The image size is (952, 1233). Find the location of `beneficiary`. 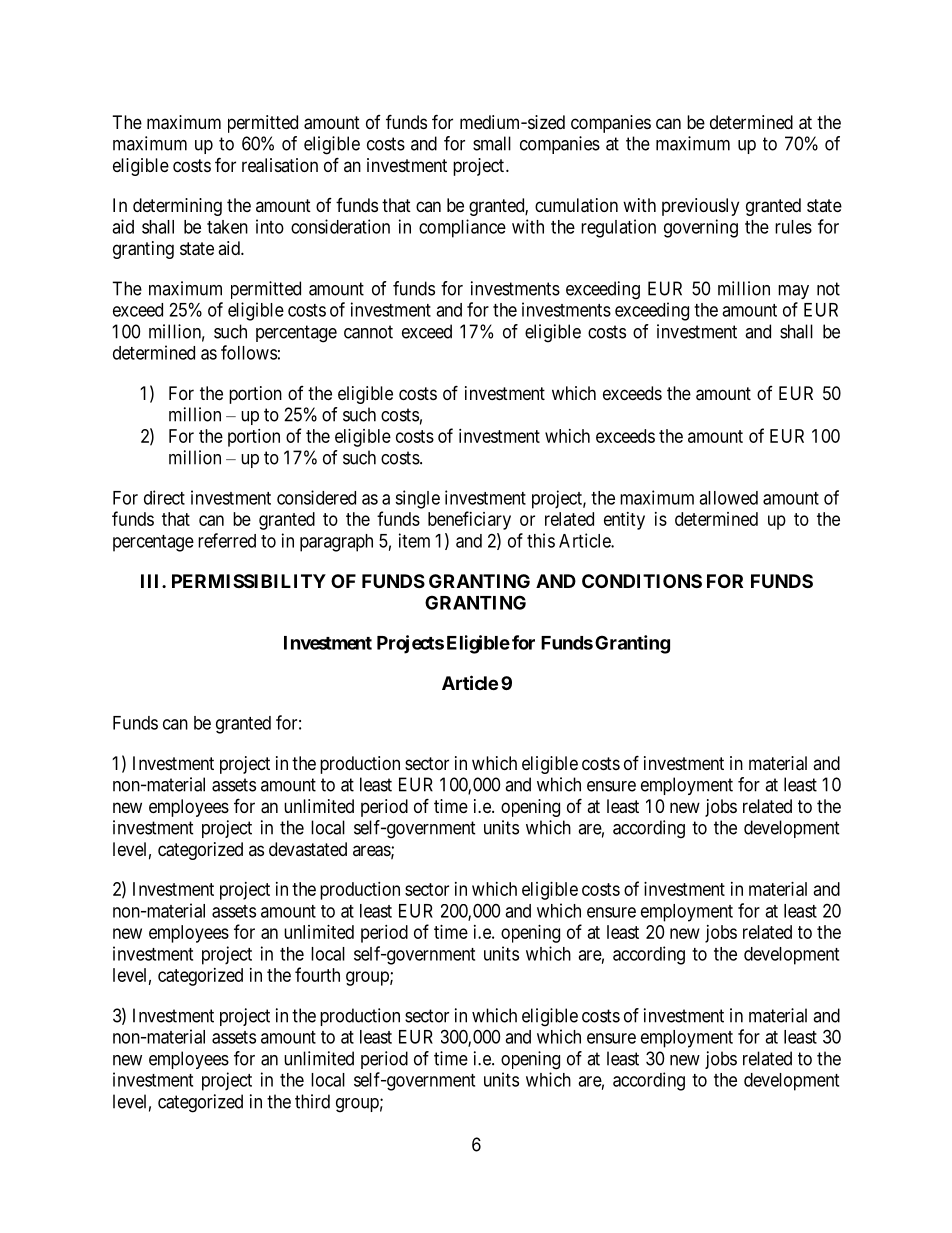

beneficiary is located at coordinates (469, 520).
